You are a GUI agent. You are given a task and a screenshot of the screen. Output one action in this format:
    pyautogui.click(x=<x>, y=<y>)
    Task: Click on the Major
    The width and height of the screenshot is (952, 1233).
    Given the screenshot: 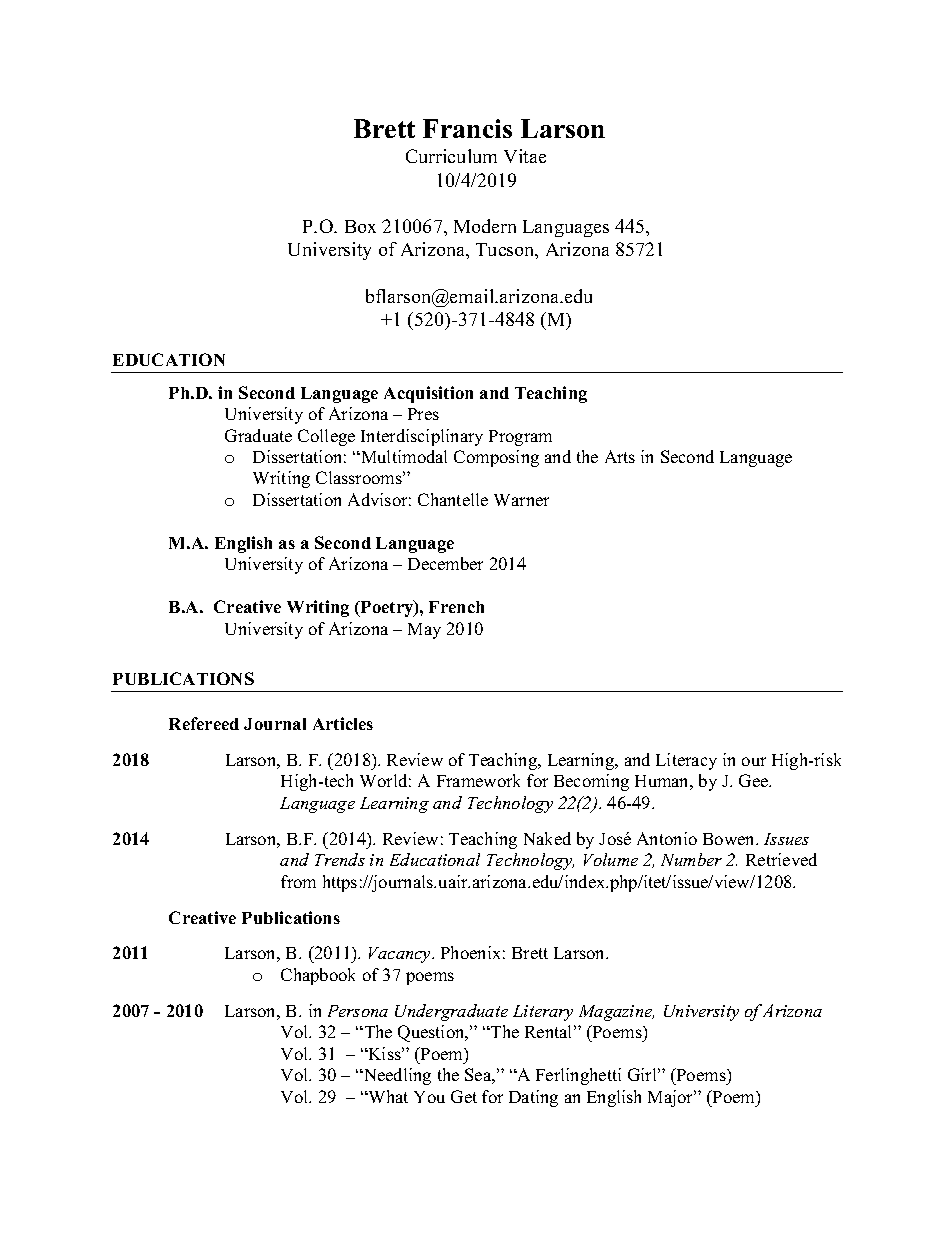 What is the action you would take?
    pyautogui.click(x=672, y=1098)
